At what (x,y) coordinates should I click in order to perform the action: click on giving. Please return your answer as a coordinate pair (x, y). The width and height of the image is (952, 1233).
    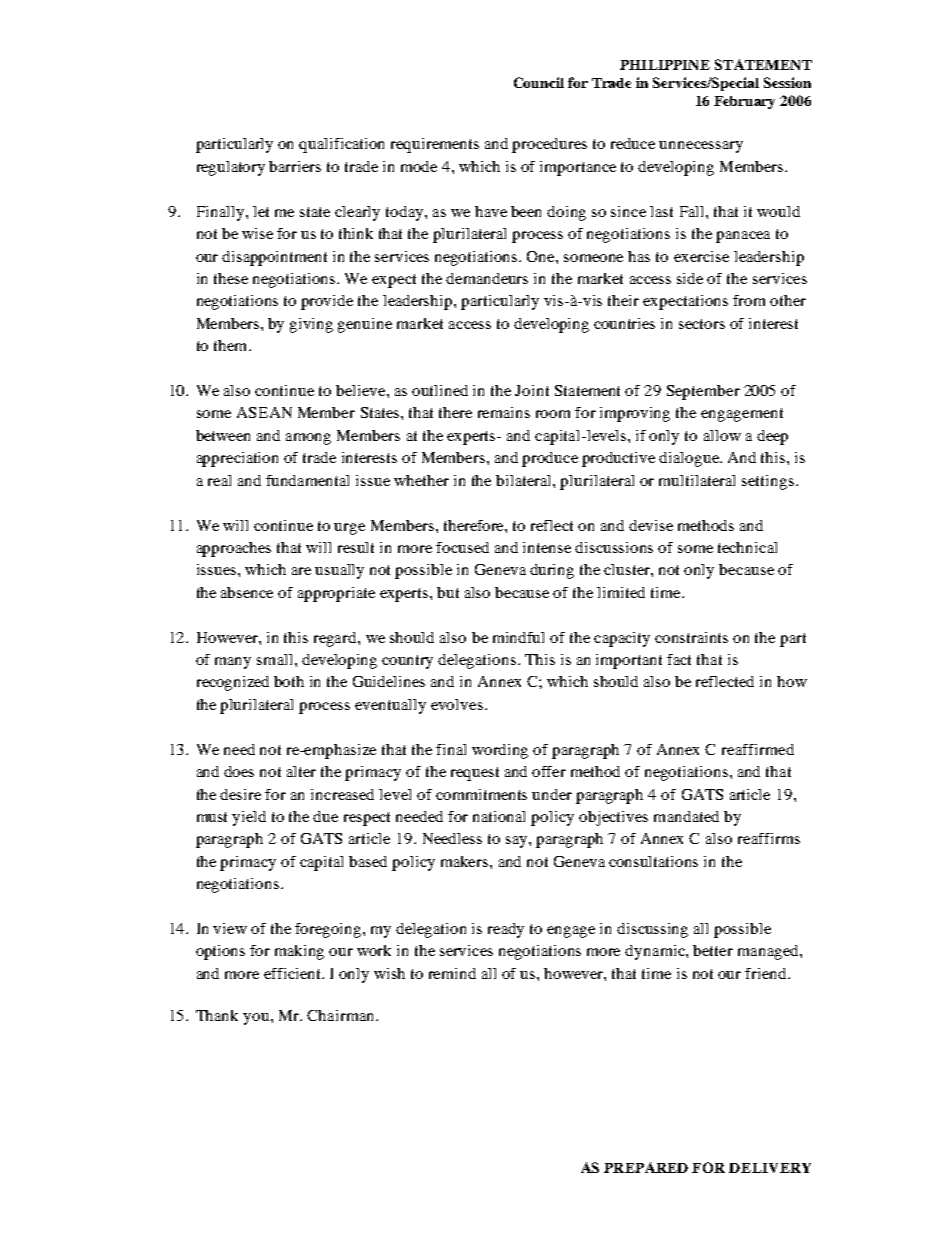
    Looking at the image, I should click on (311, 325).
